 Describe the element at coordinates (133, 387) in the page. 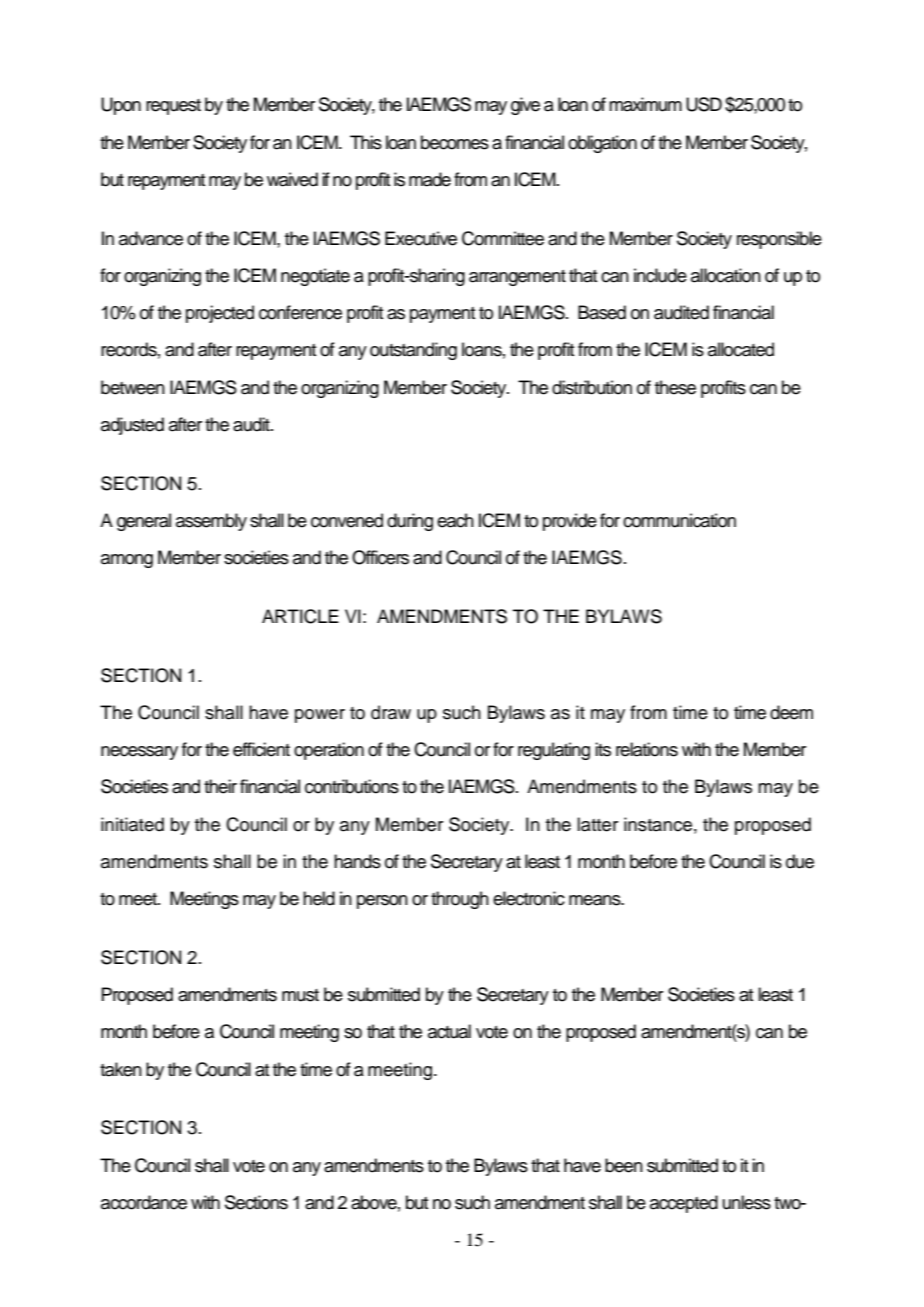

I see `between` at that location.
